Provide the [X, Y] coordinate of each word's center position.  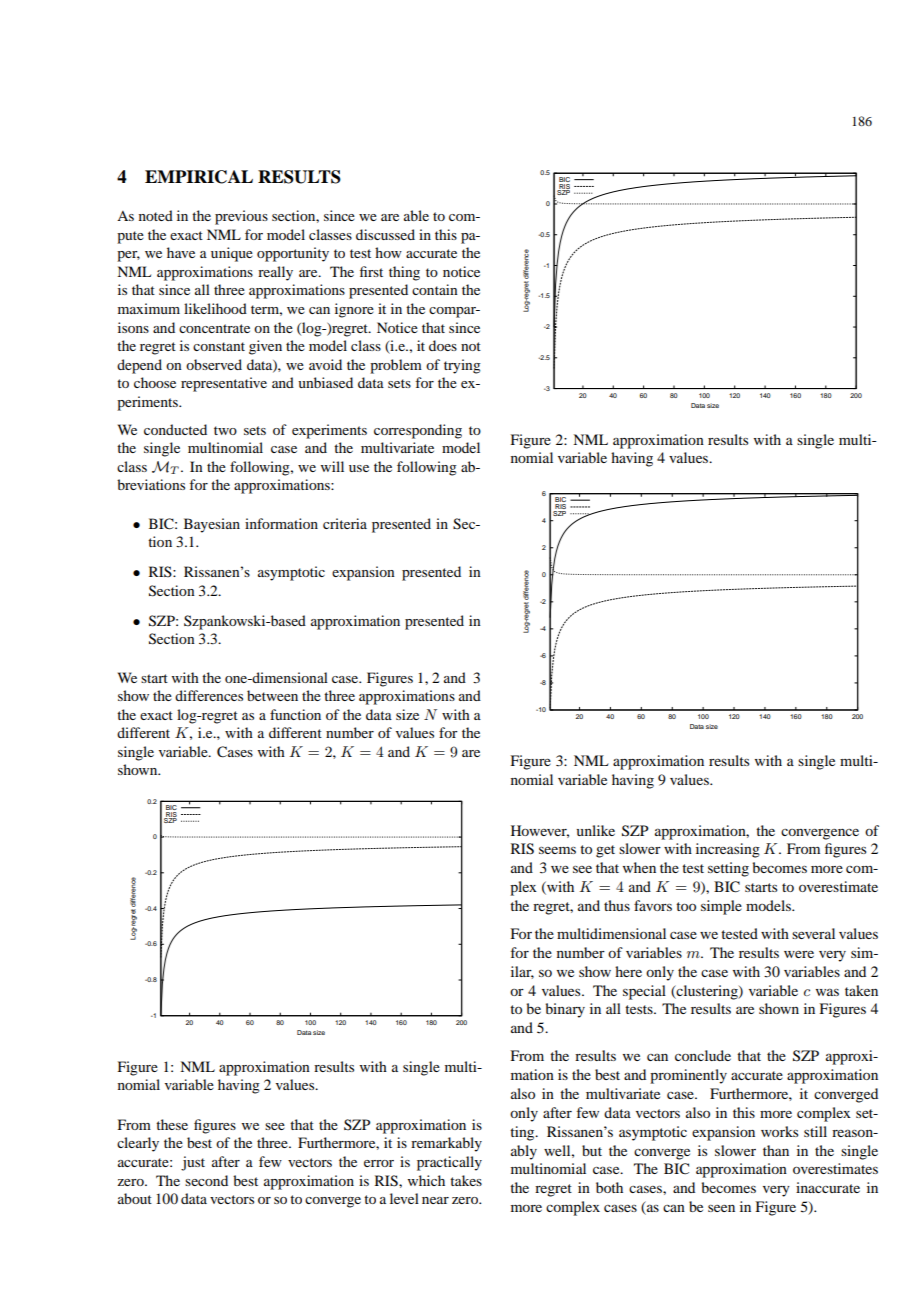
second [206, 1180]
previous [241, 217]
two [225, 430]
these [172, 1124]
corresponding [418, 431]
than [776, 1150]
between [272, 695]
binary [565, 1010]
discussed [385, 234]
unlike [596, 830]
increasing [728, 850]
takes [466, 1180]
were [799, 954]
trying [462, 366]
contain [435, 289]
